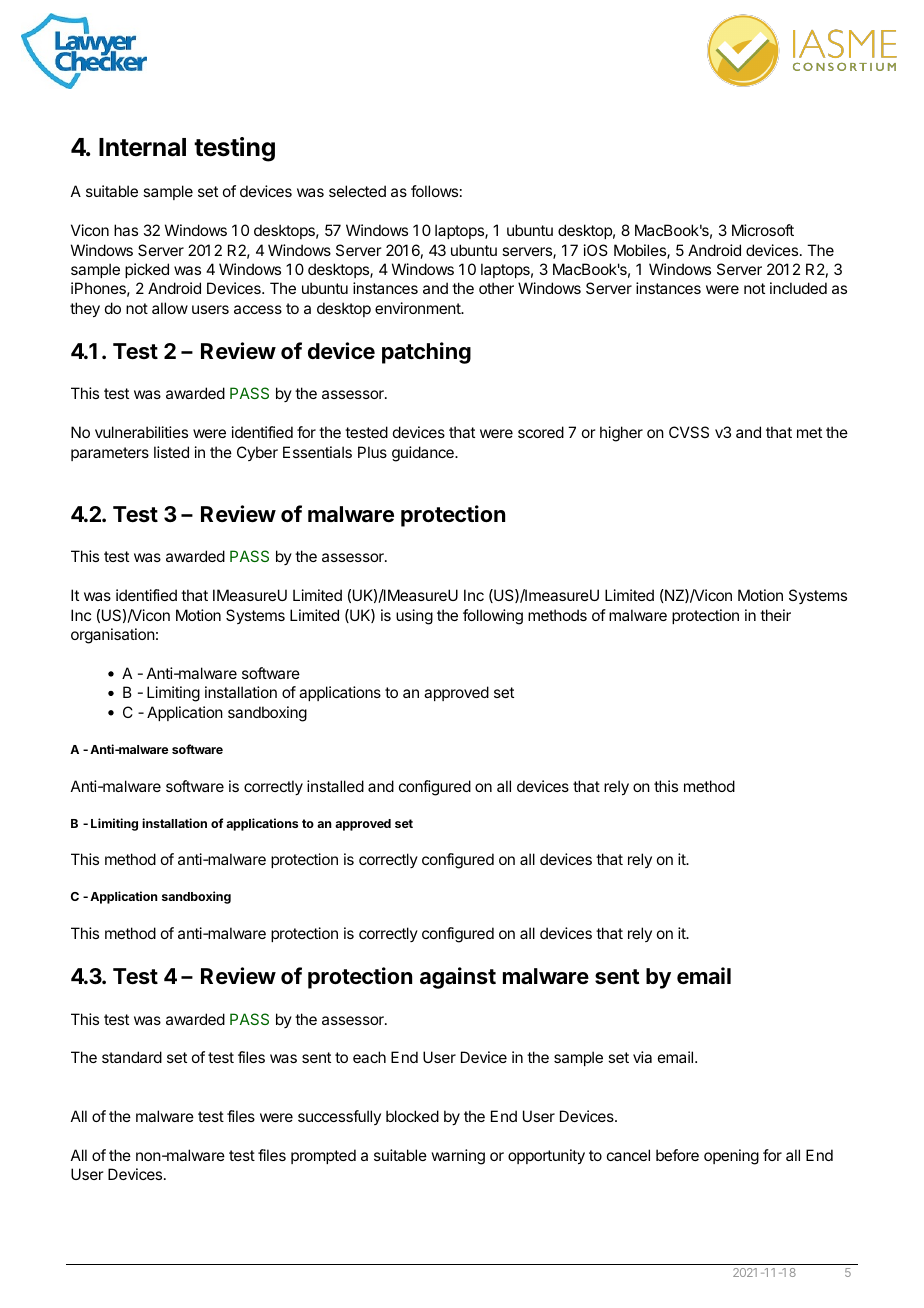 The image size is (924, 1308). I want to click on standard, so click(132, 1057).
